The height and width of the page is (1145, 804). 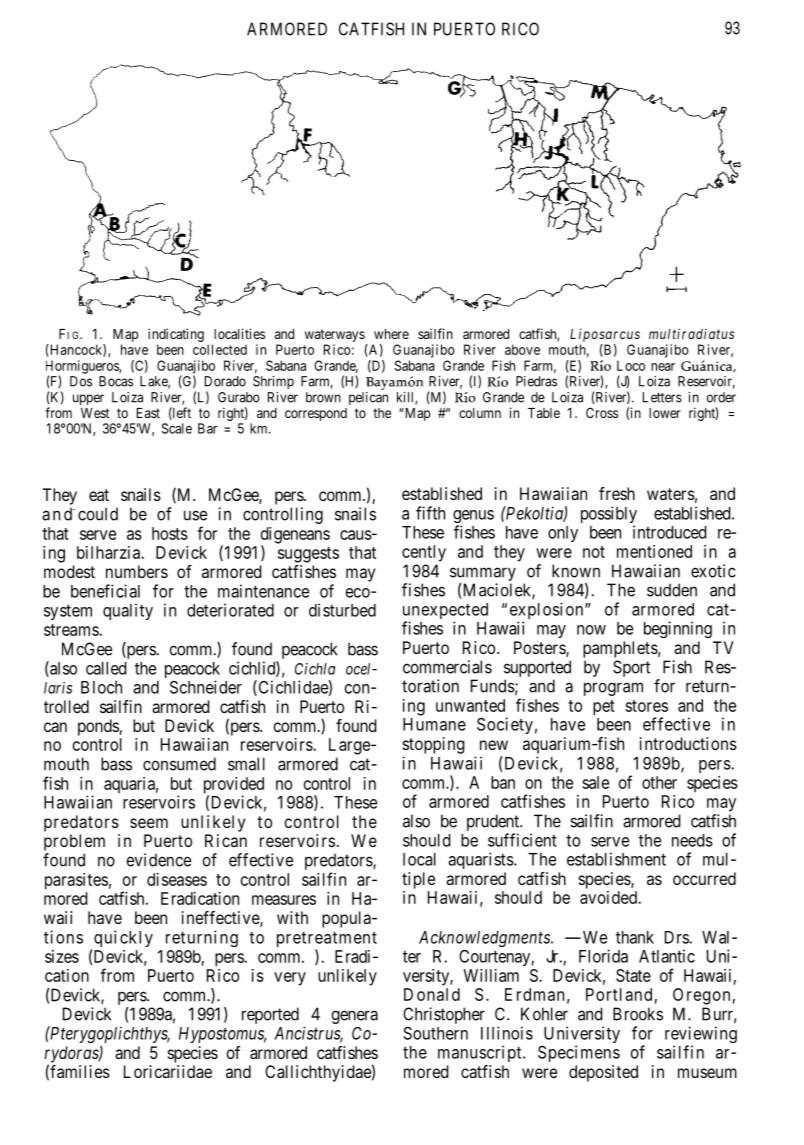 What do you see at coordinates (494, 822) in the page?
I see `prudent` at bounding box center [494, 822].
